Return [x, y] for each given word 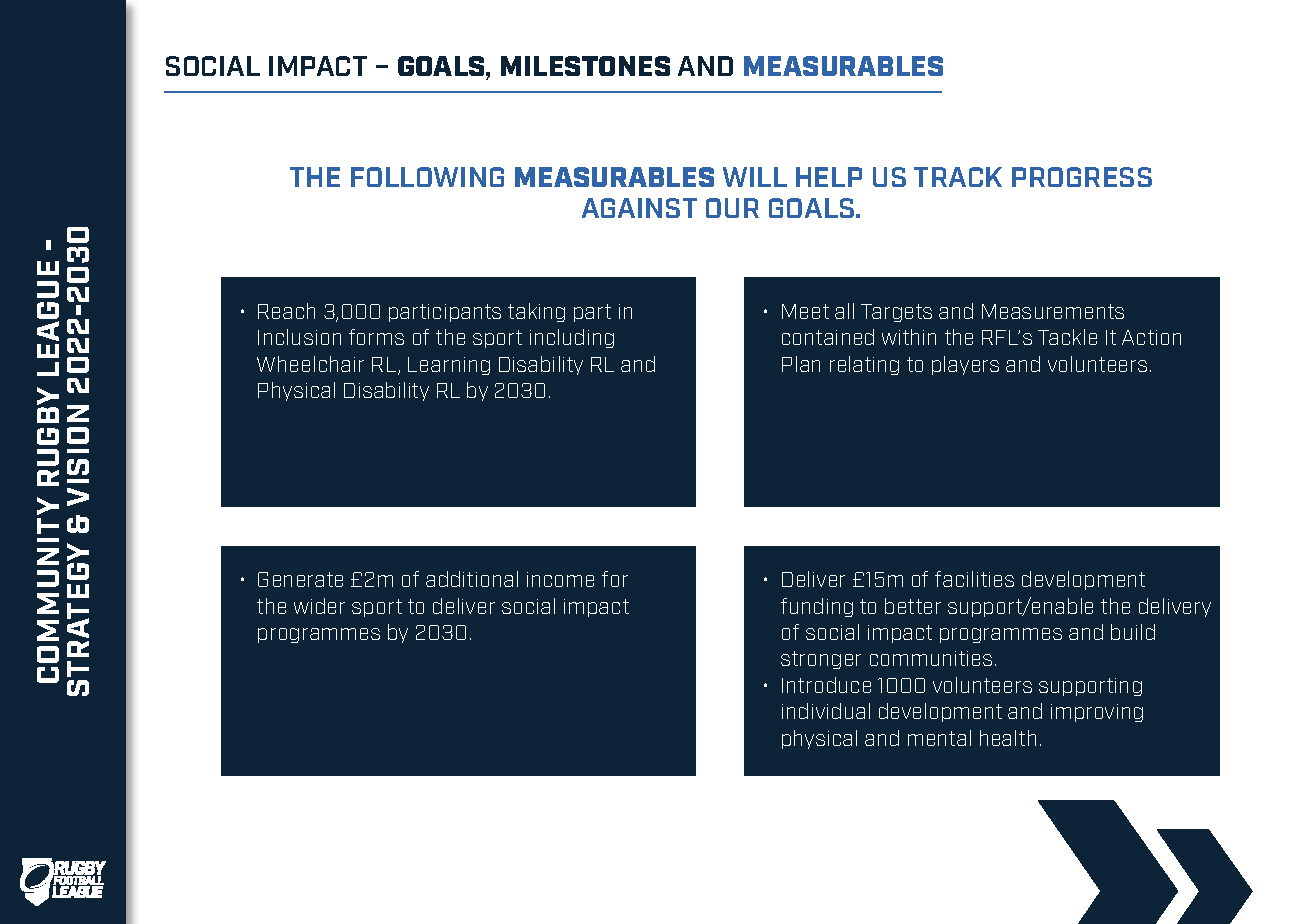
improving [1097, 713]
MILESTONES [585, 66]
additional [472, 579]
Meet [805, 311]
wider [319, 606]
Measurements [1053, 311]
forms [376, 337]
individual [826, 711]
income [560, 579]
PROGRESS [1082, 177]
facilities [974, 579]
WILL [755, 177]
